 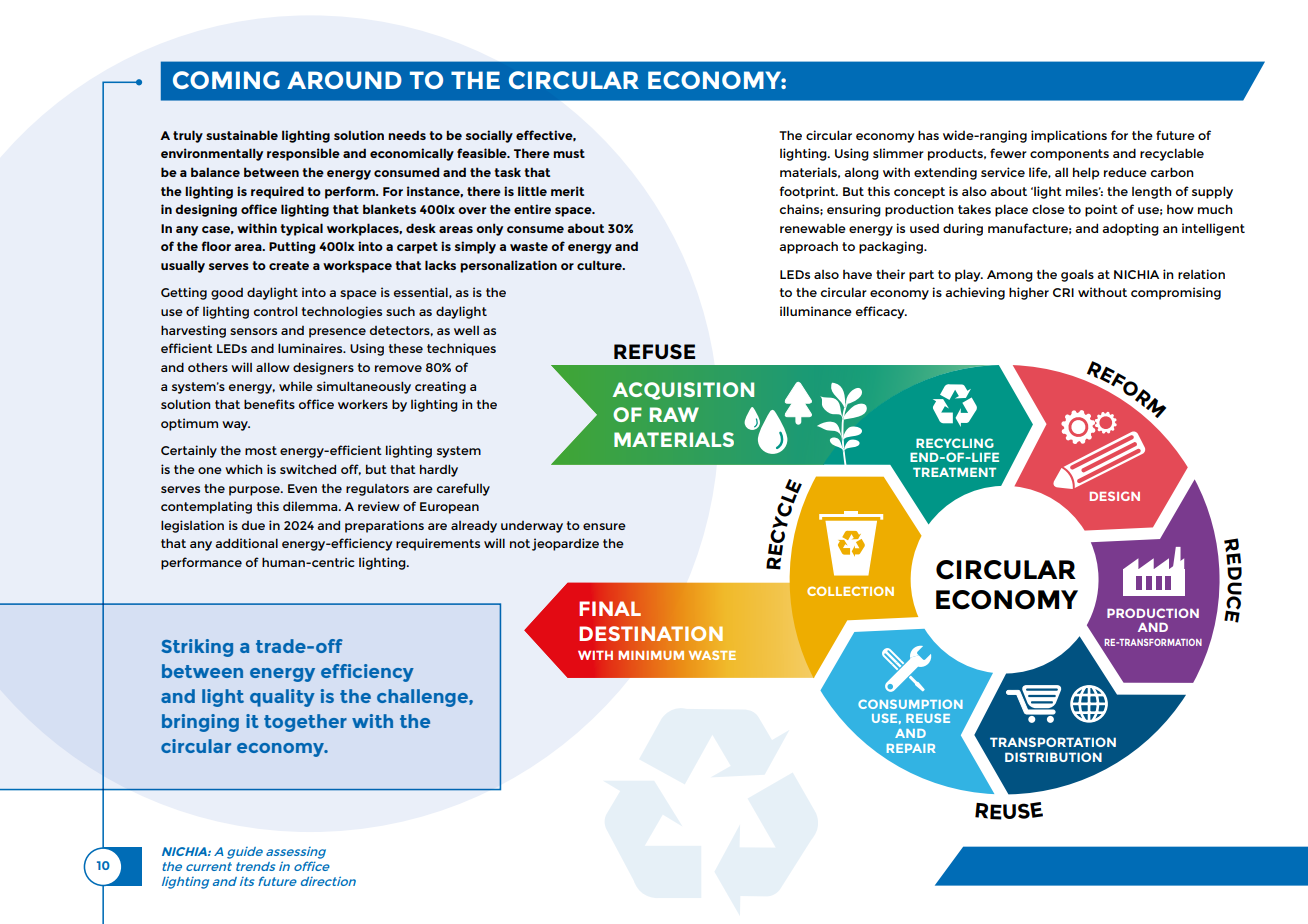 I want to click on goals, so click(x=1077, y=276).
